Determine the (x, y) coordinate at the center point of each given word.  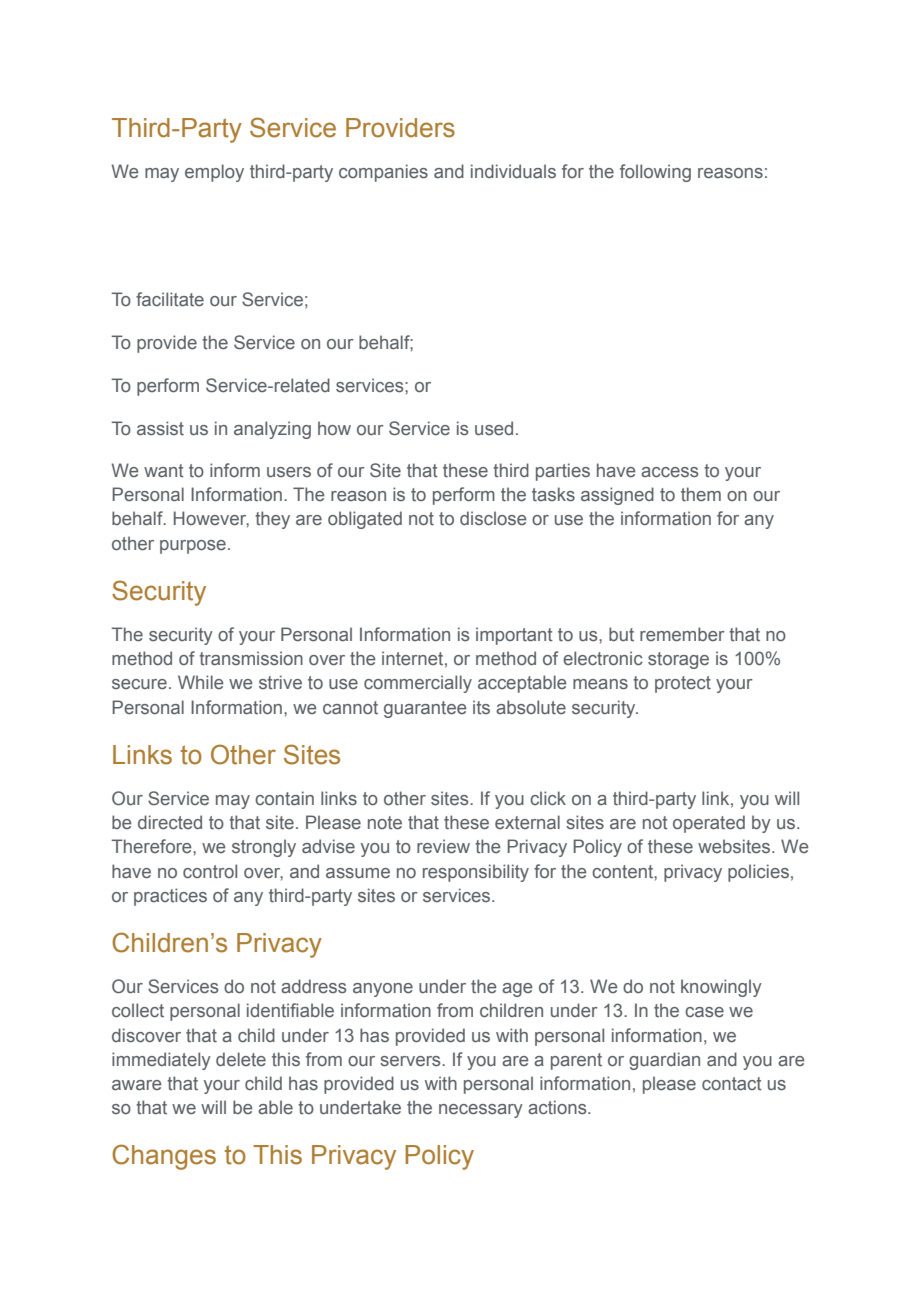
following (655, 173)
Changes (164, 1157)
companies (383, 173)
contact (732, 1084)
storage (678, 660)
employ (214, 173)
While (201, 682)
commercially (418, 684)
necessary (481, 1111)
